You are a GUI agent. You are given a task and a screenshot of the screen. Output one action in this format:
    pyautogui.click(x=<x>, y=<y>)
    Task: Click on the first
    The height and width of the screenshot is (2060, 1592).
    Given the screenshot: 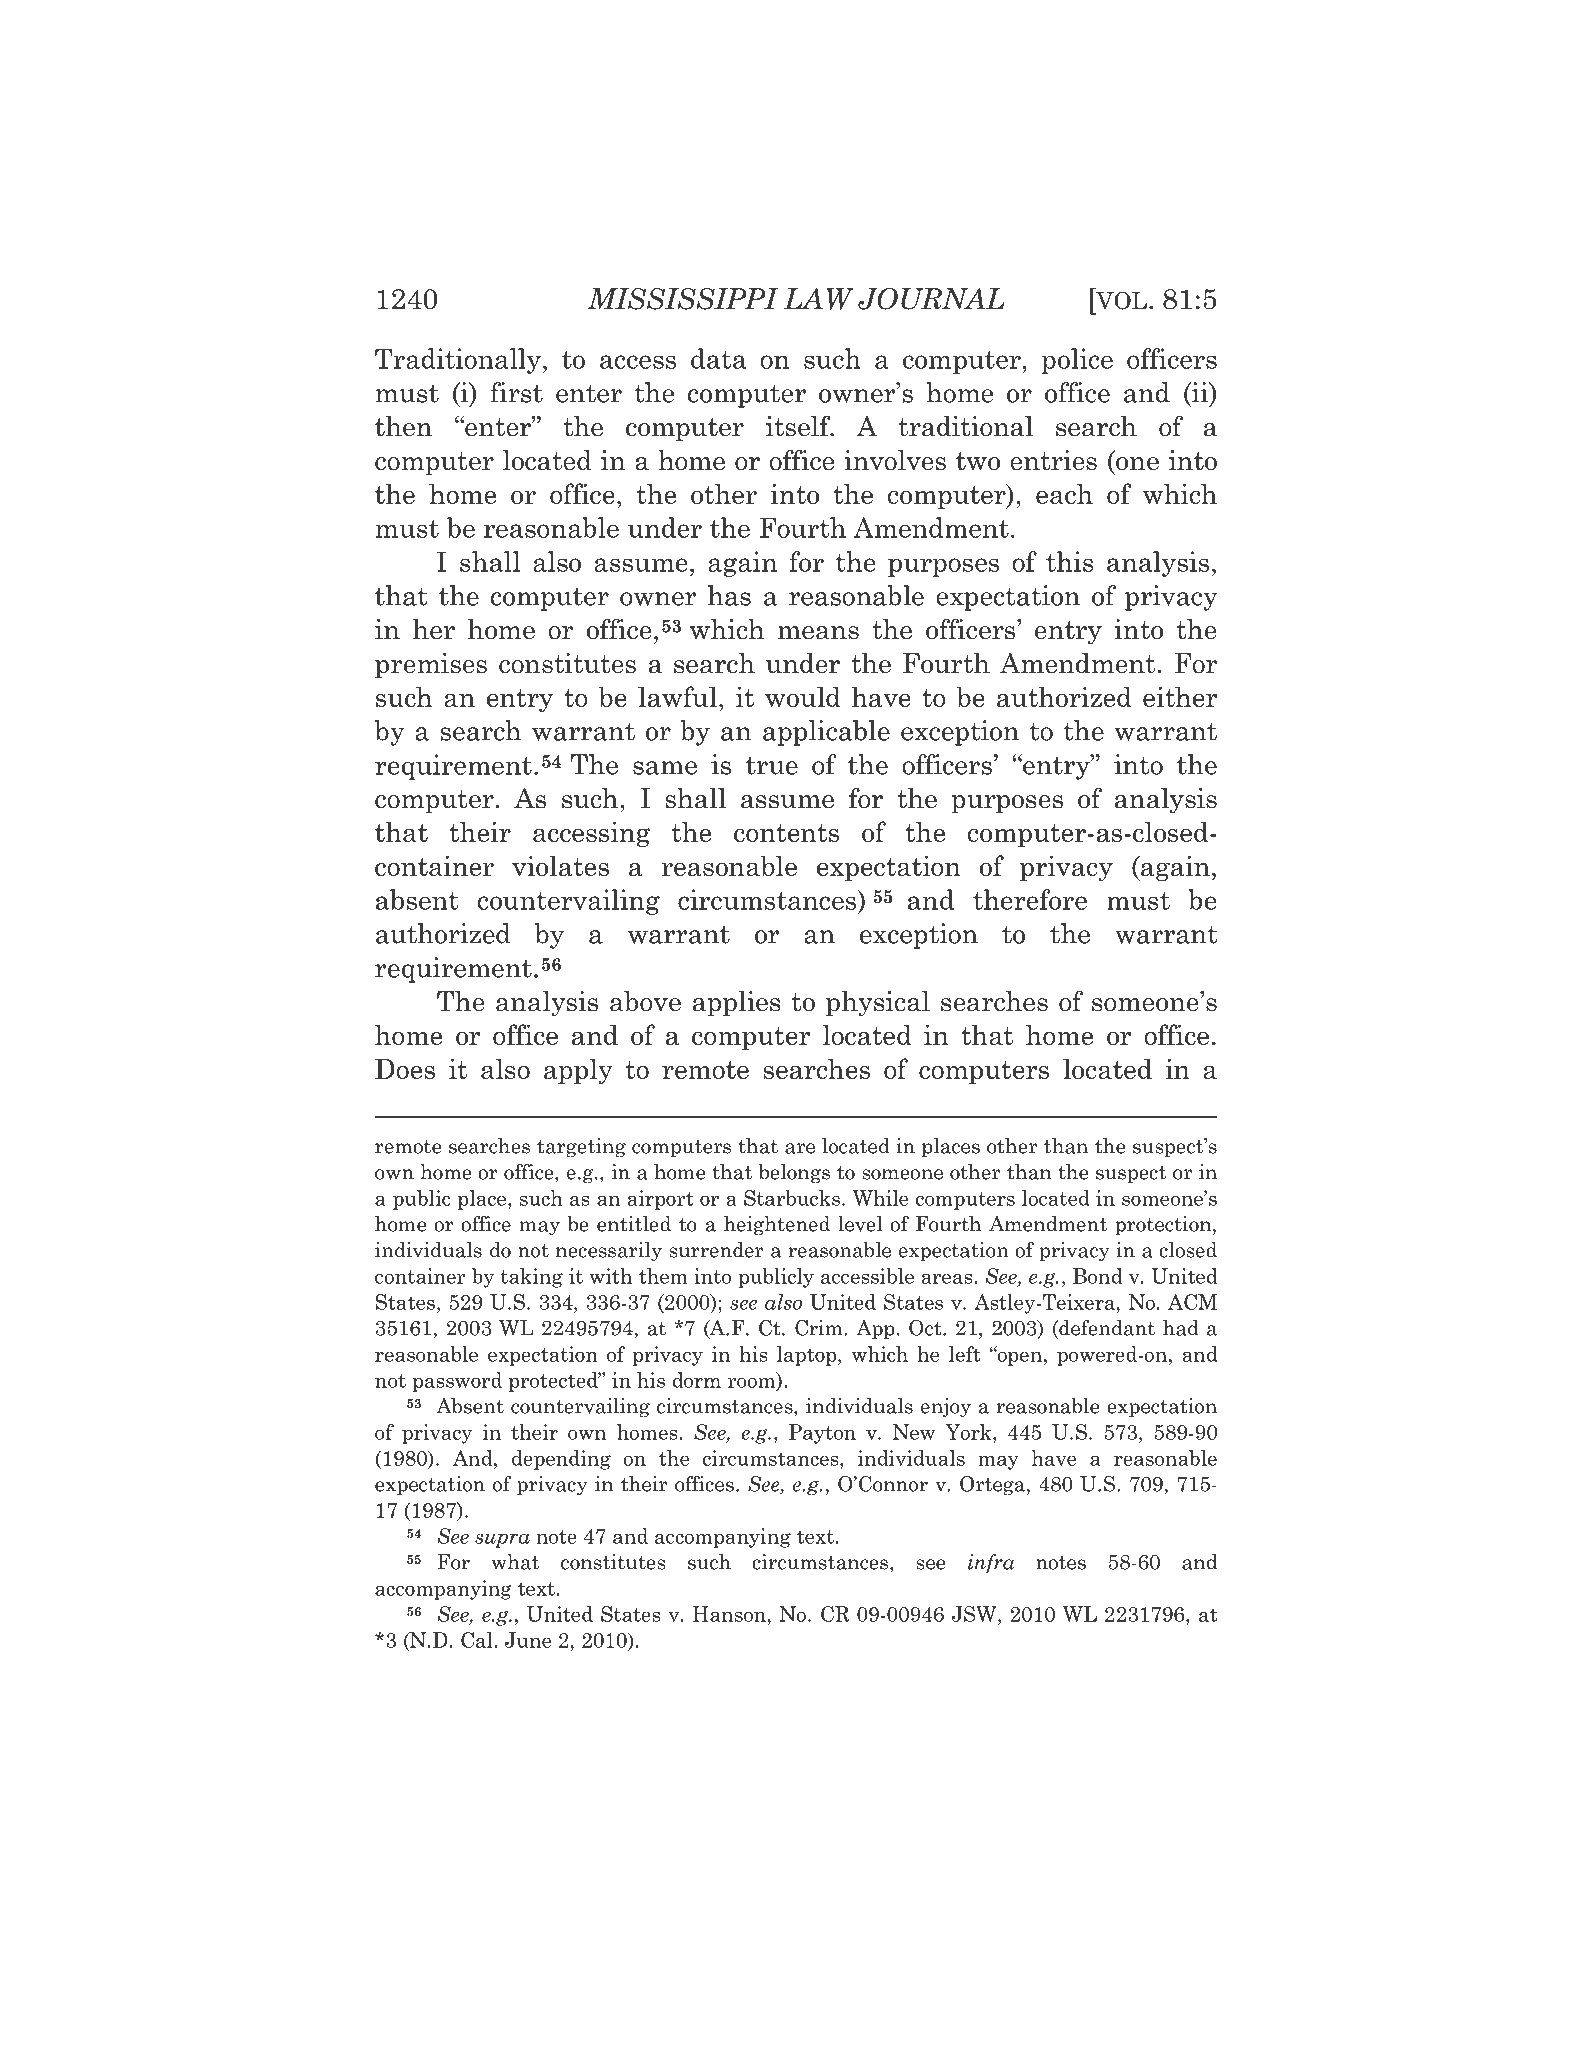 What is the action you would take?
    pyautogui.click(x=516, y=392)
